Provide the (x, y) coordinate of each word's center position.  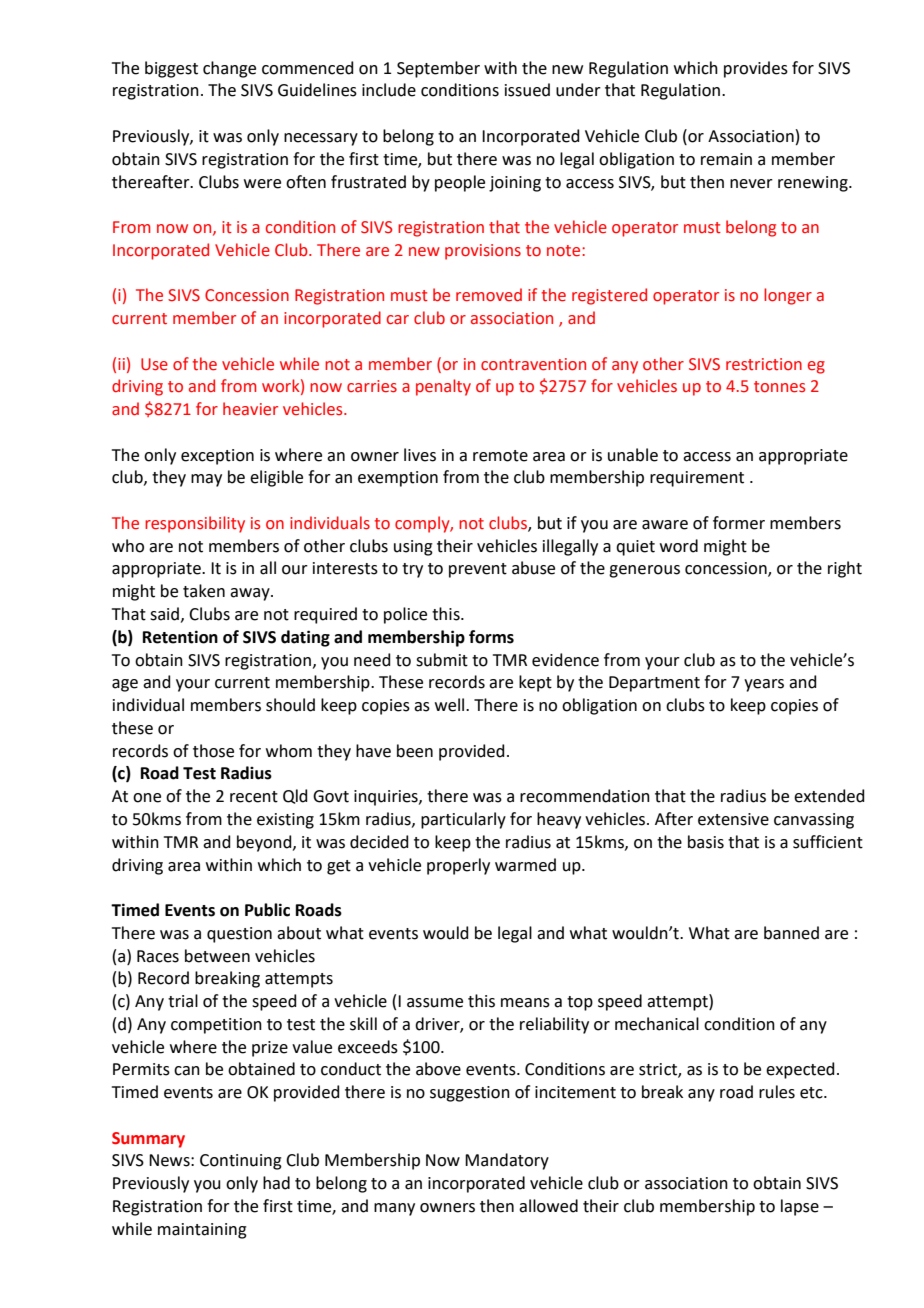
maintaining (202, 1231)
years (764, 685)
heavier (250, 409)
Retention (180, 637)
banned (791, 933)
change (229, 69)
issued (527, 90)
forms (491, 637)
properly (458, 866)
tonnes (779, 387)
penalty (443, 387)
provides (756, 69)
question (239, 935)
